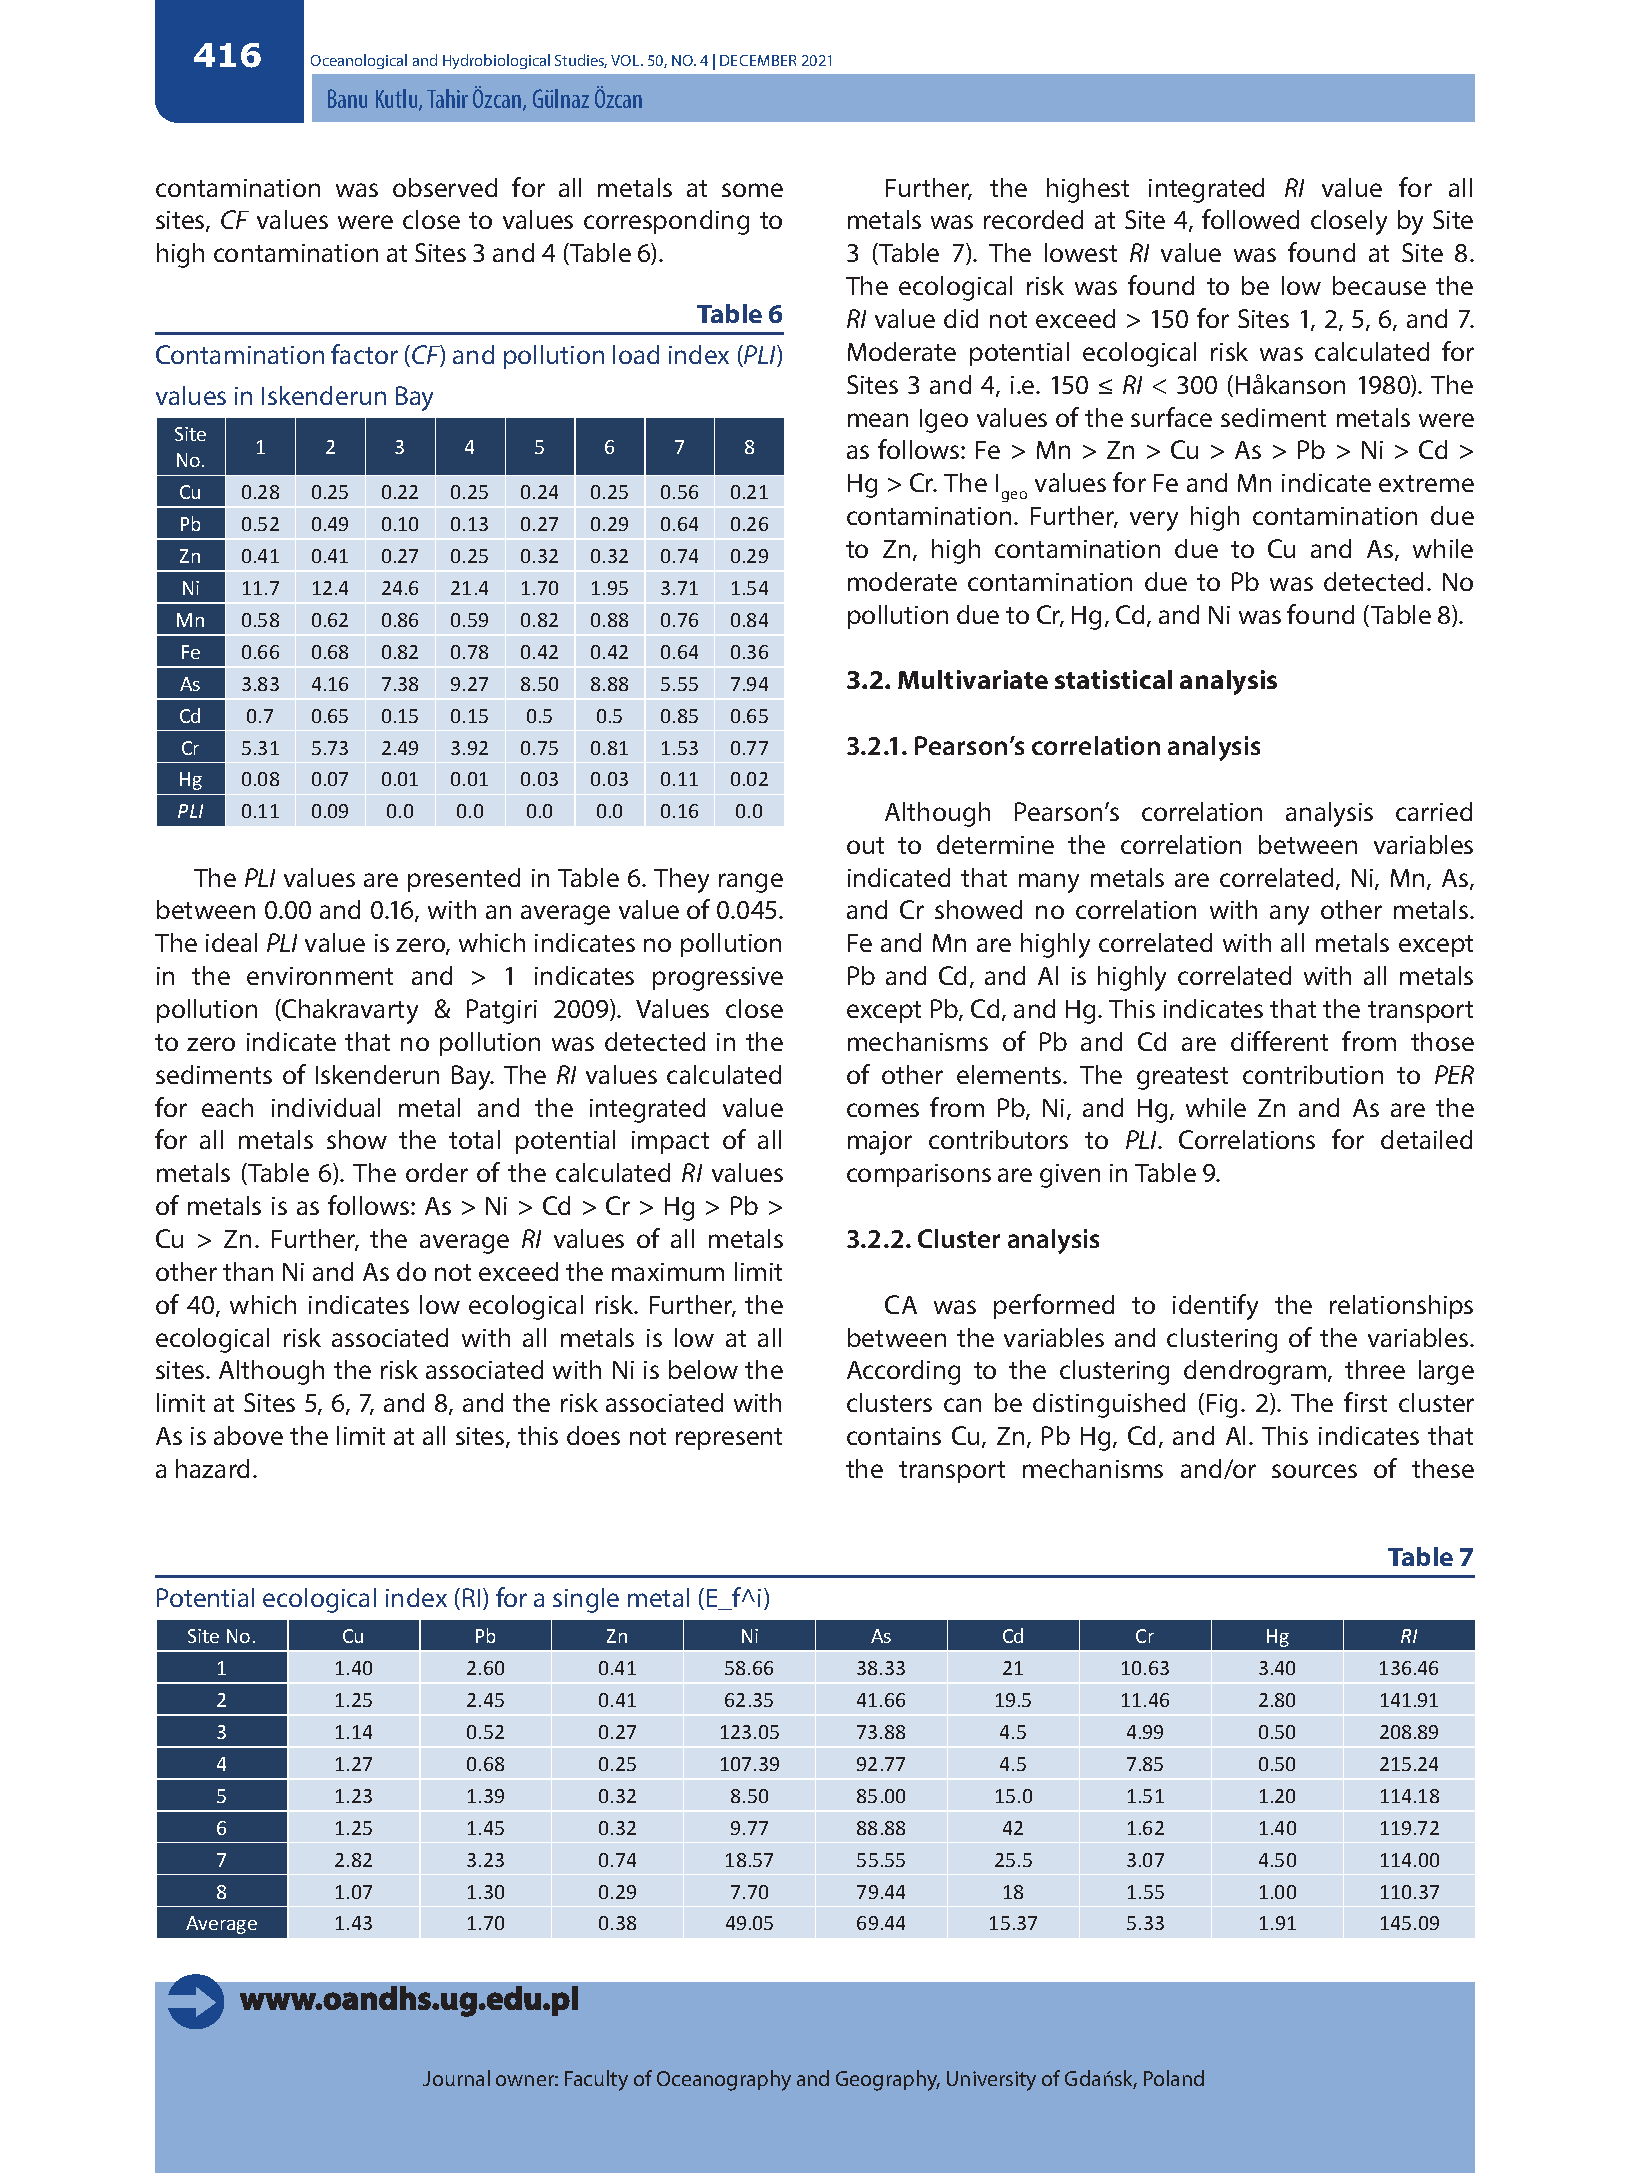  I want to click on very, so click(1154, 521).
